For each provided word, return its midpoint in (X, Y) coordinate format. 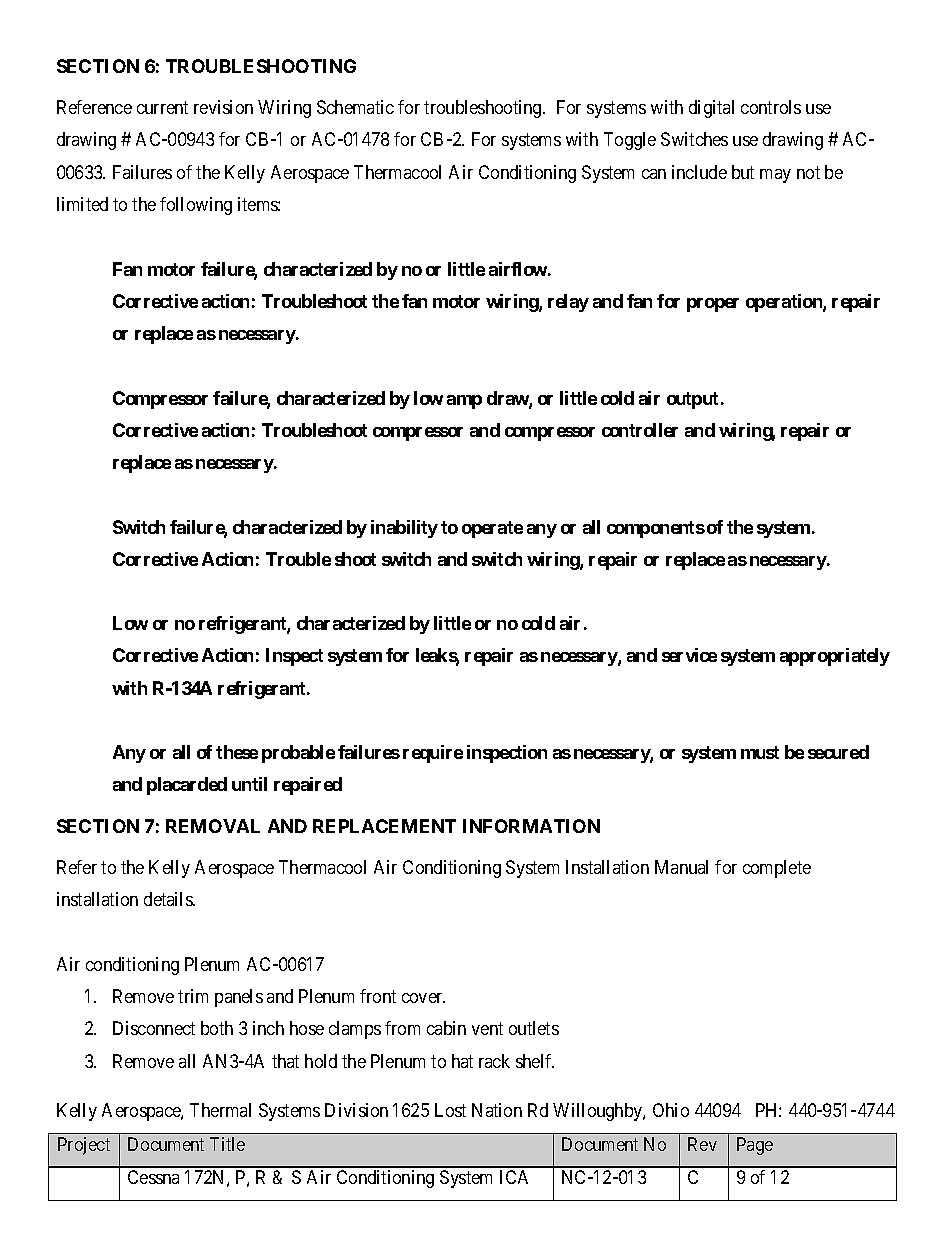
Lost (450, 1110)
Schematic (355, 107)
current (162, 107)
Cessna (153, 1177)
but (743, 172)
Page (755, 1146)
